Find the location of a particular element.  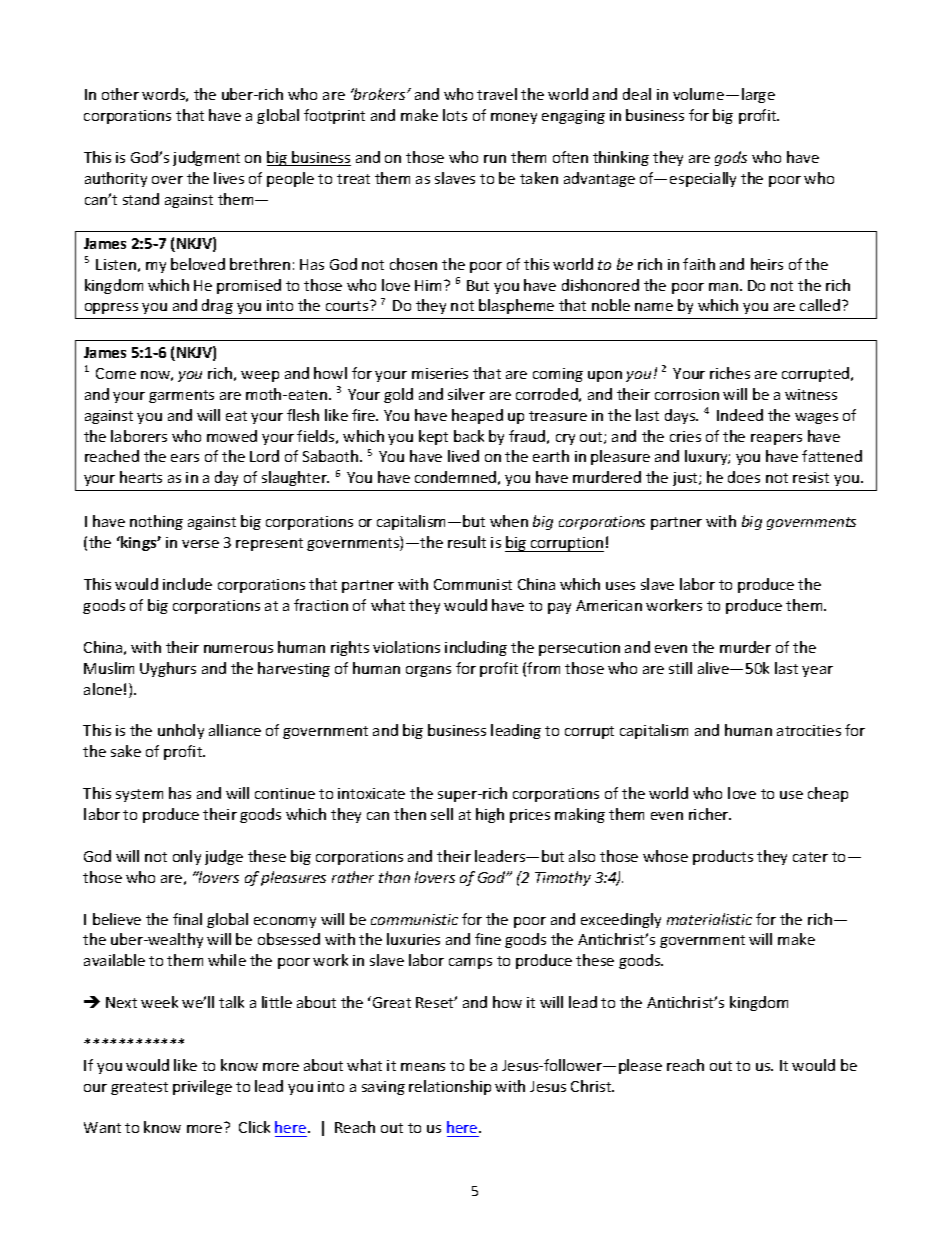

materialistic is located at coordinates (709, 919).
